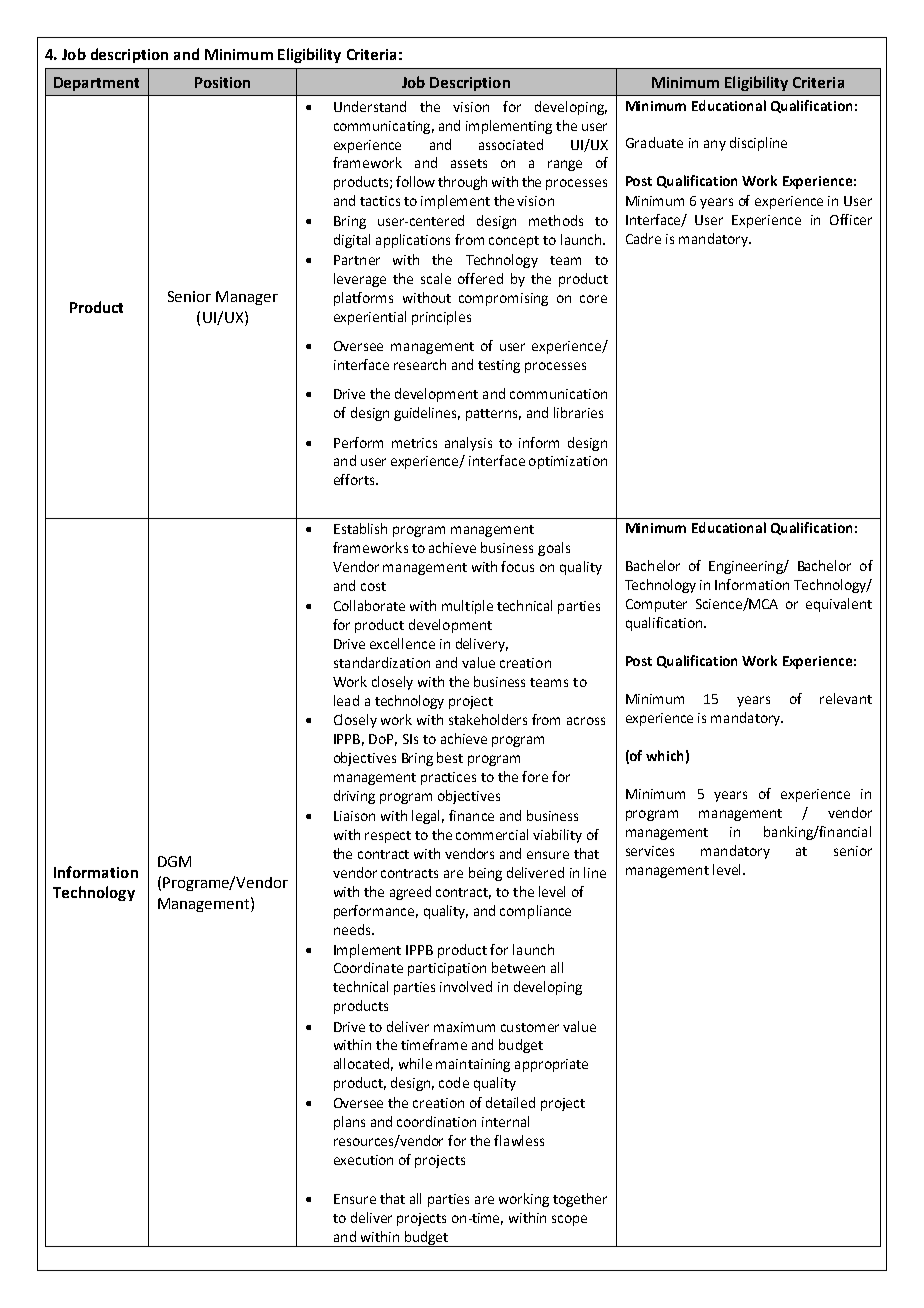  Describe the element at coordinates (222, 82) in the image. I see `Position` at that location.
